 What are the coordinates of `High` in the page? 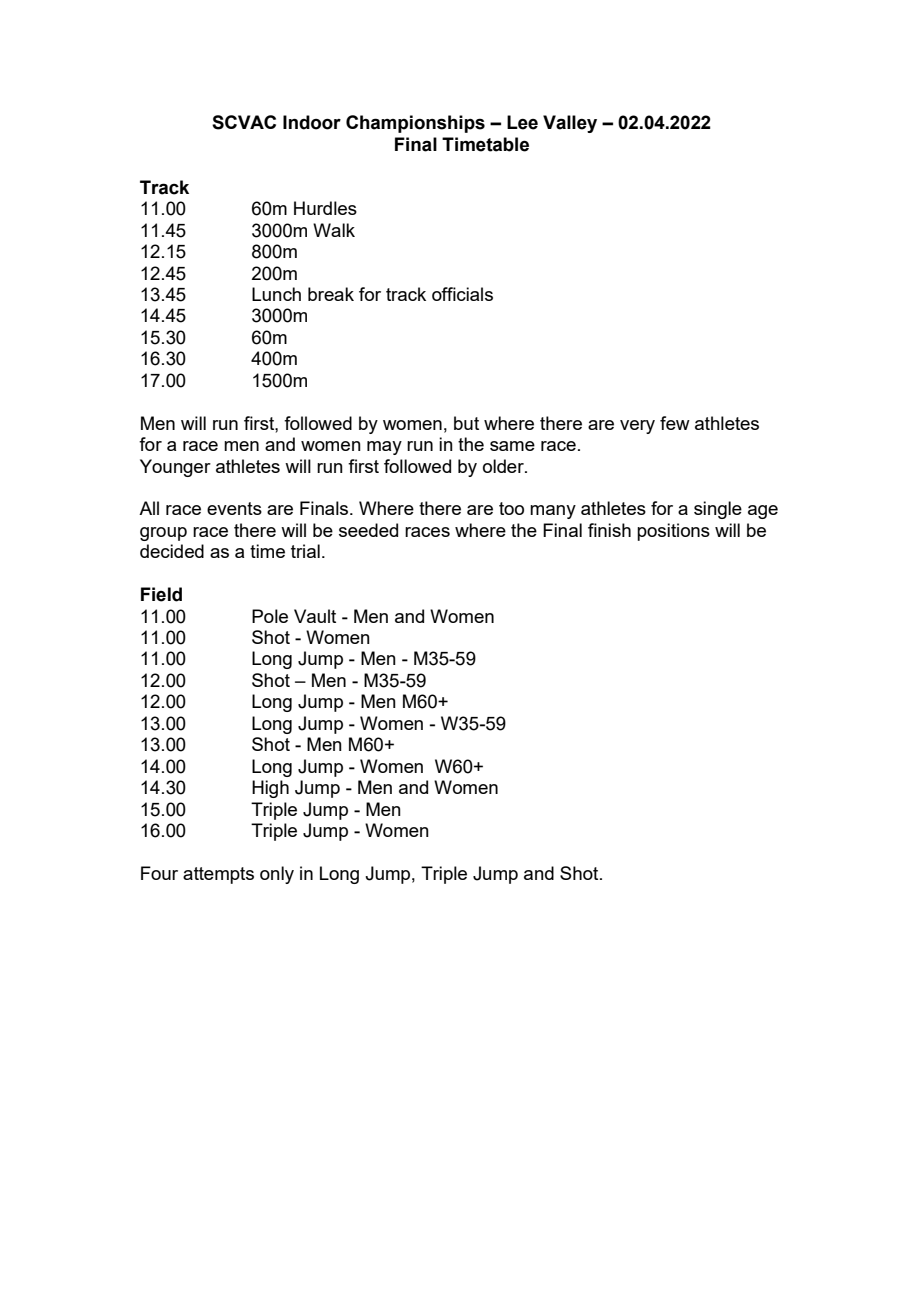 It's located at (270, 789).
